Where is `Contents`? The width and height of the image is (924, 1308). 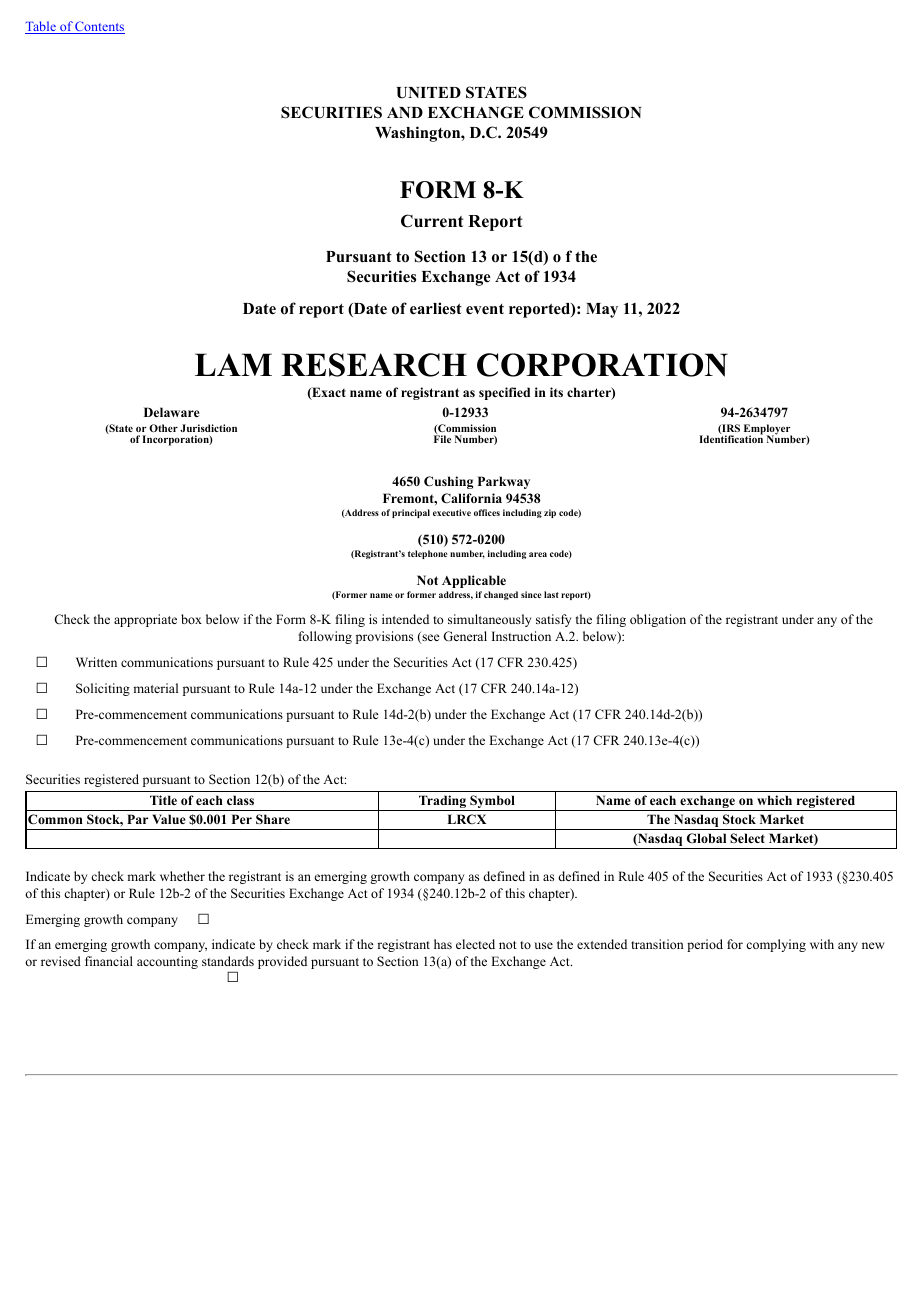 Contents is located at coordinates (99, 27).
